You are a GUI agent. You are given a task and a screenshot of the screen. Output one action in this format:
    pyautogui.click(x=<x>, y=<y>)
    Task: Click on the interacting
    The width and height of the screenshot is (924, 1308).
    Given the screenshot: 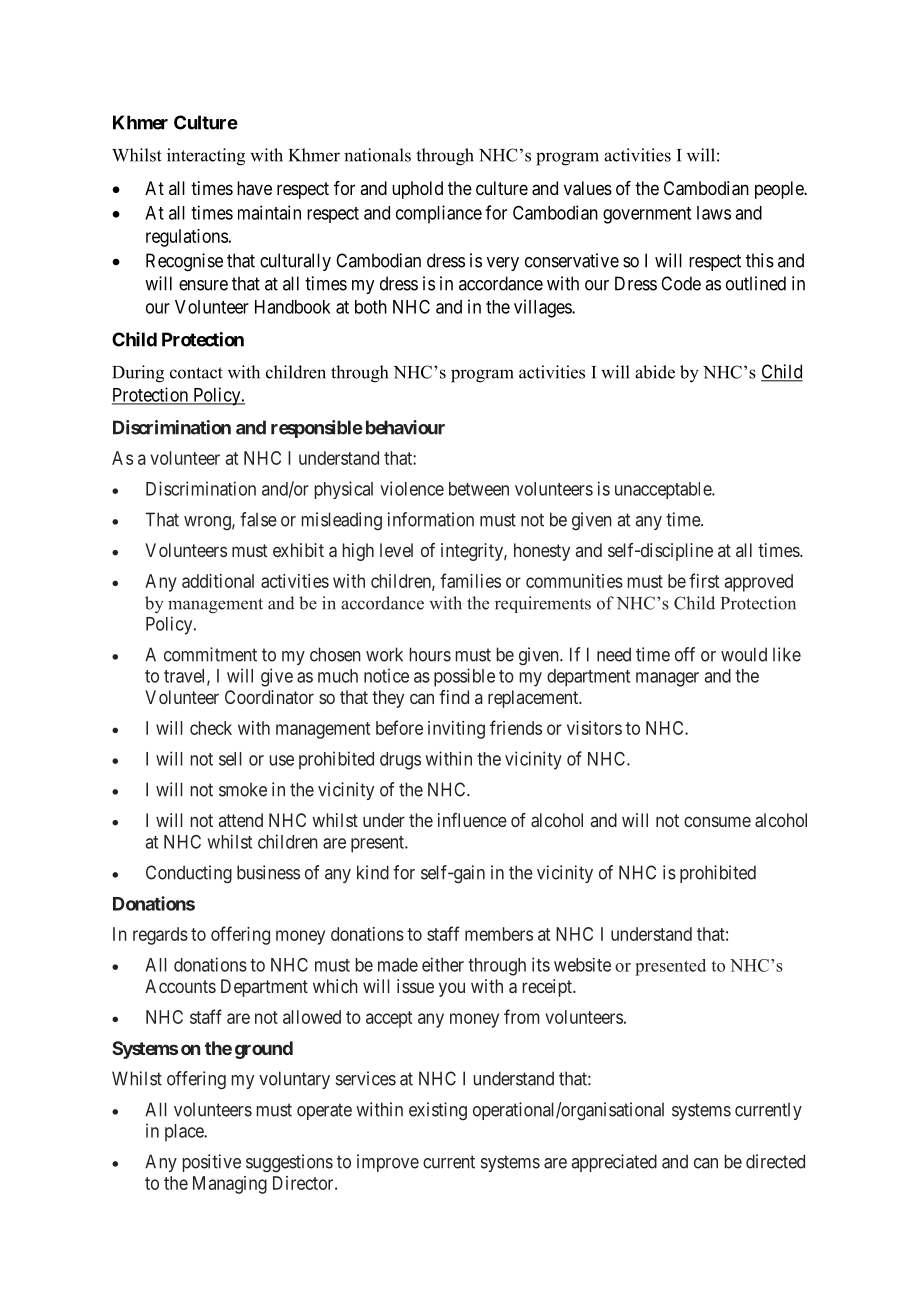 What is the action you would take?
    pyautogui.click(x=206, y=157)
